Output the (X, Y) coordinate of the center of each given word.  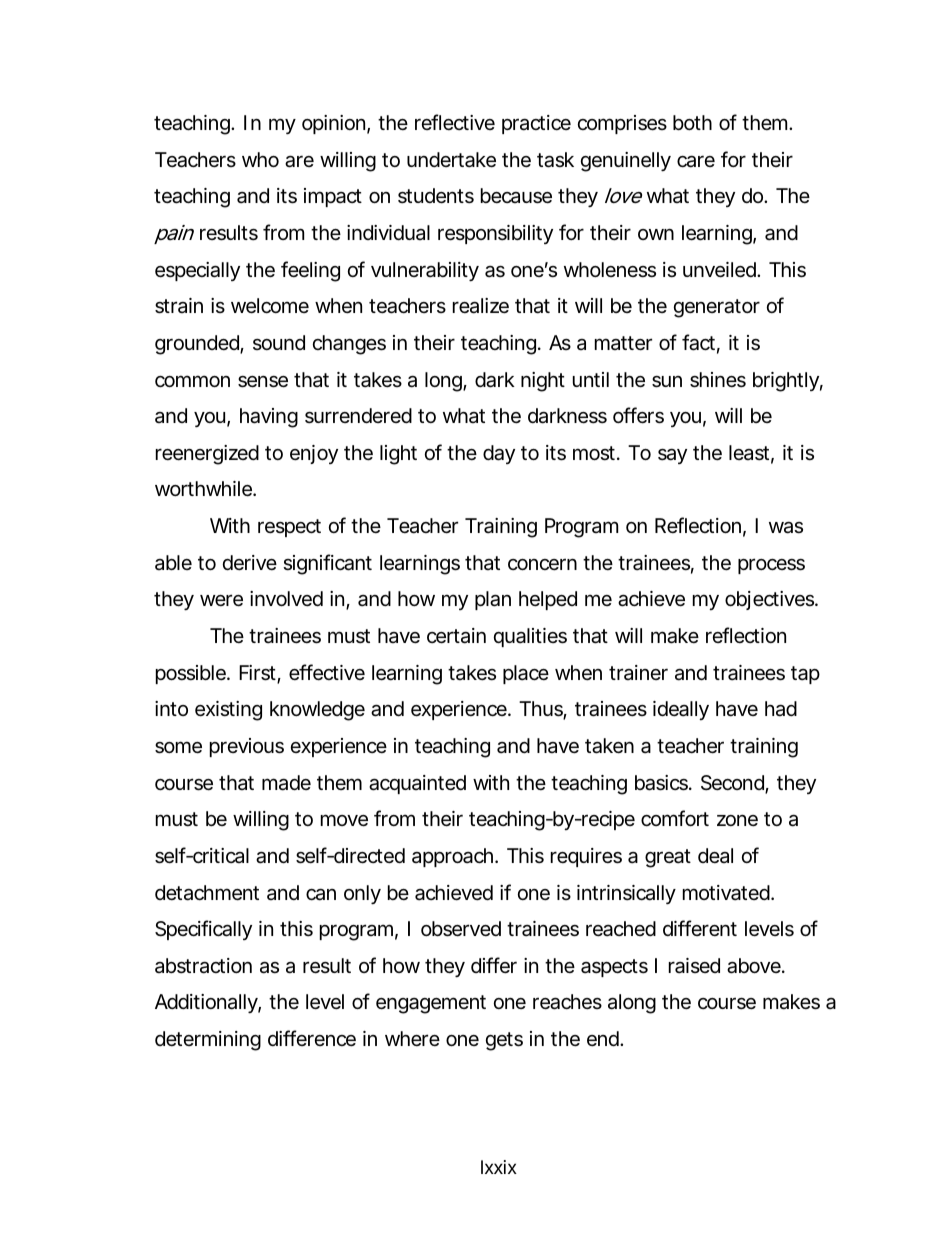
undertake (451, 160)
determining (208, 1041)
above (755, 966)
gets (504, 1041)
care (696, 162)
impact (333, 197)
